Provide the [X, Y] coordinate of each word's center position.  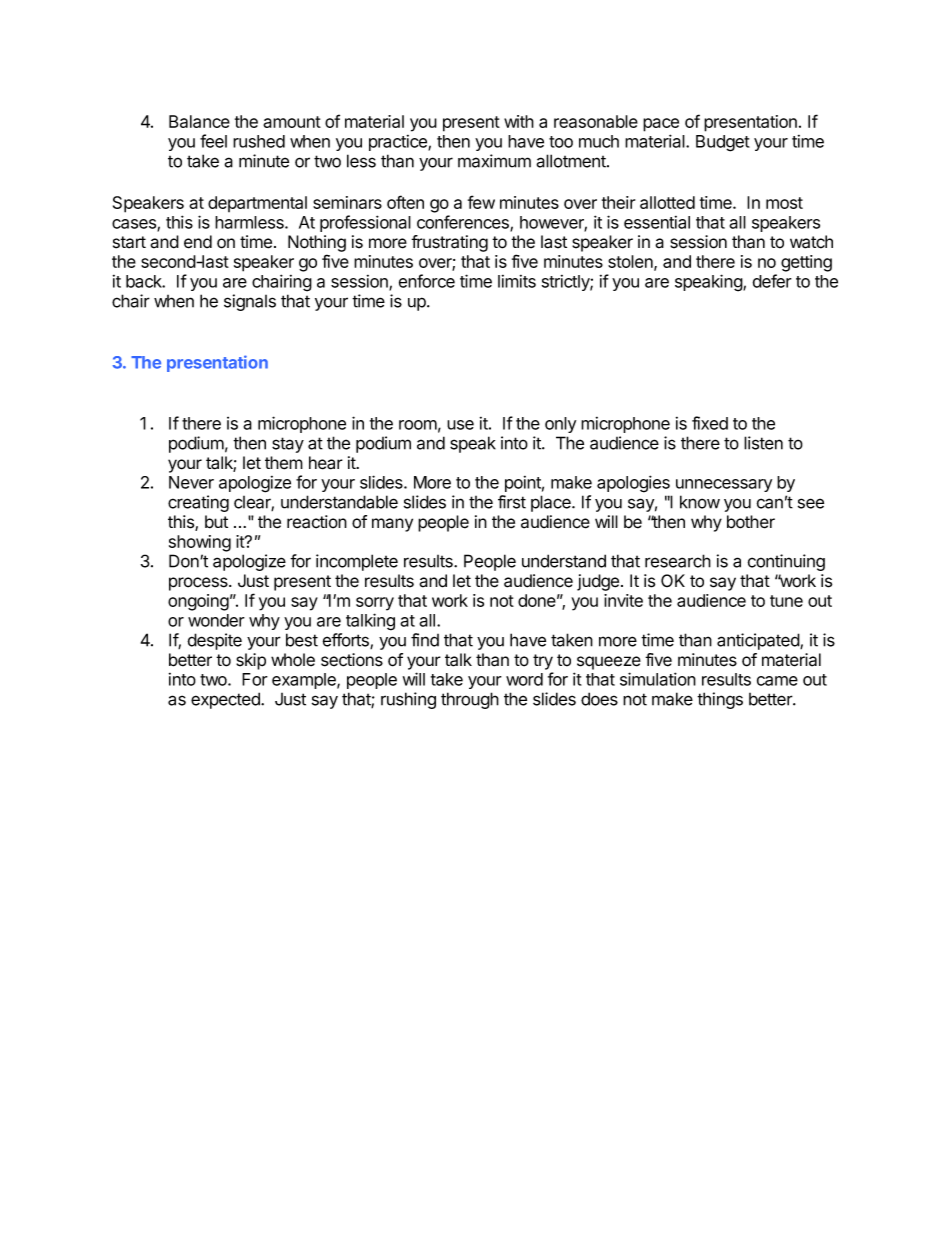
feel [213, 141]
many [392, 525]
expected [226, 700]
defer [772, 281]
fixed [710, 423]
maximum [494, 161]
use [460, 425]
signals [250, 302]
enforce [427, 281]
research [678, 561]
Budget [723, 143]
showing [200, 543]
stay [288, 445]
